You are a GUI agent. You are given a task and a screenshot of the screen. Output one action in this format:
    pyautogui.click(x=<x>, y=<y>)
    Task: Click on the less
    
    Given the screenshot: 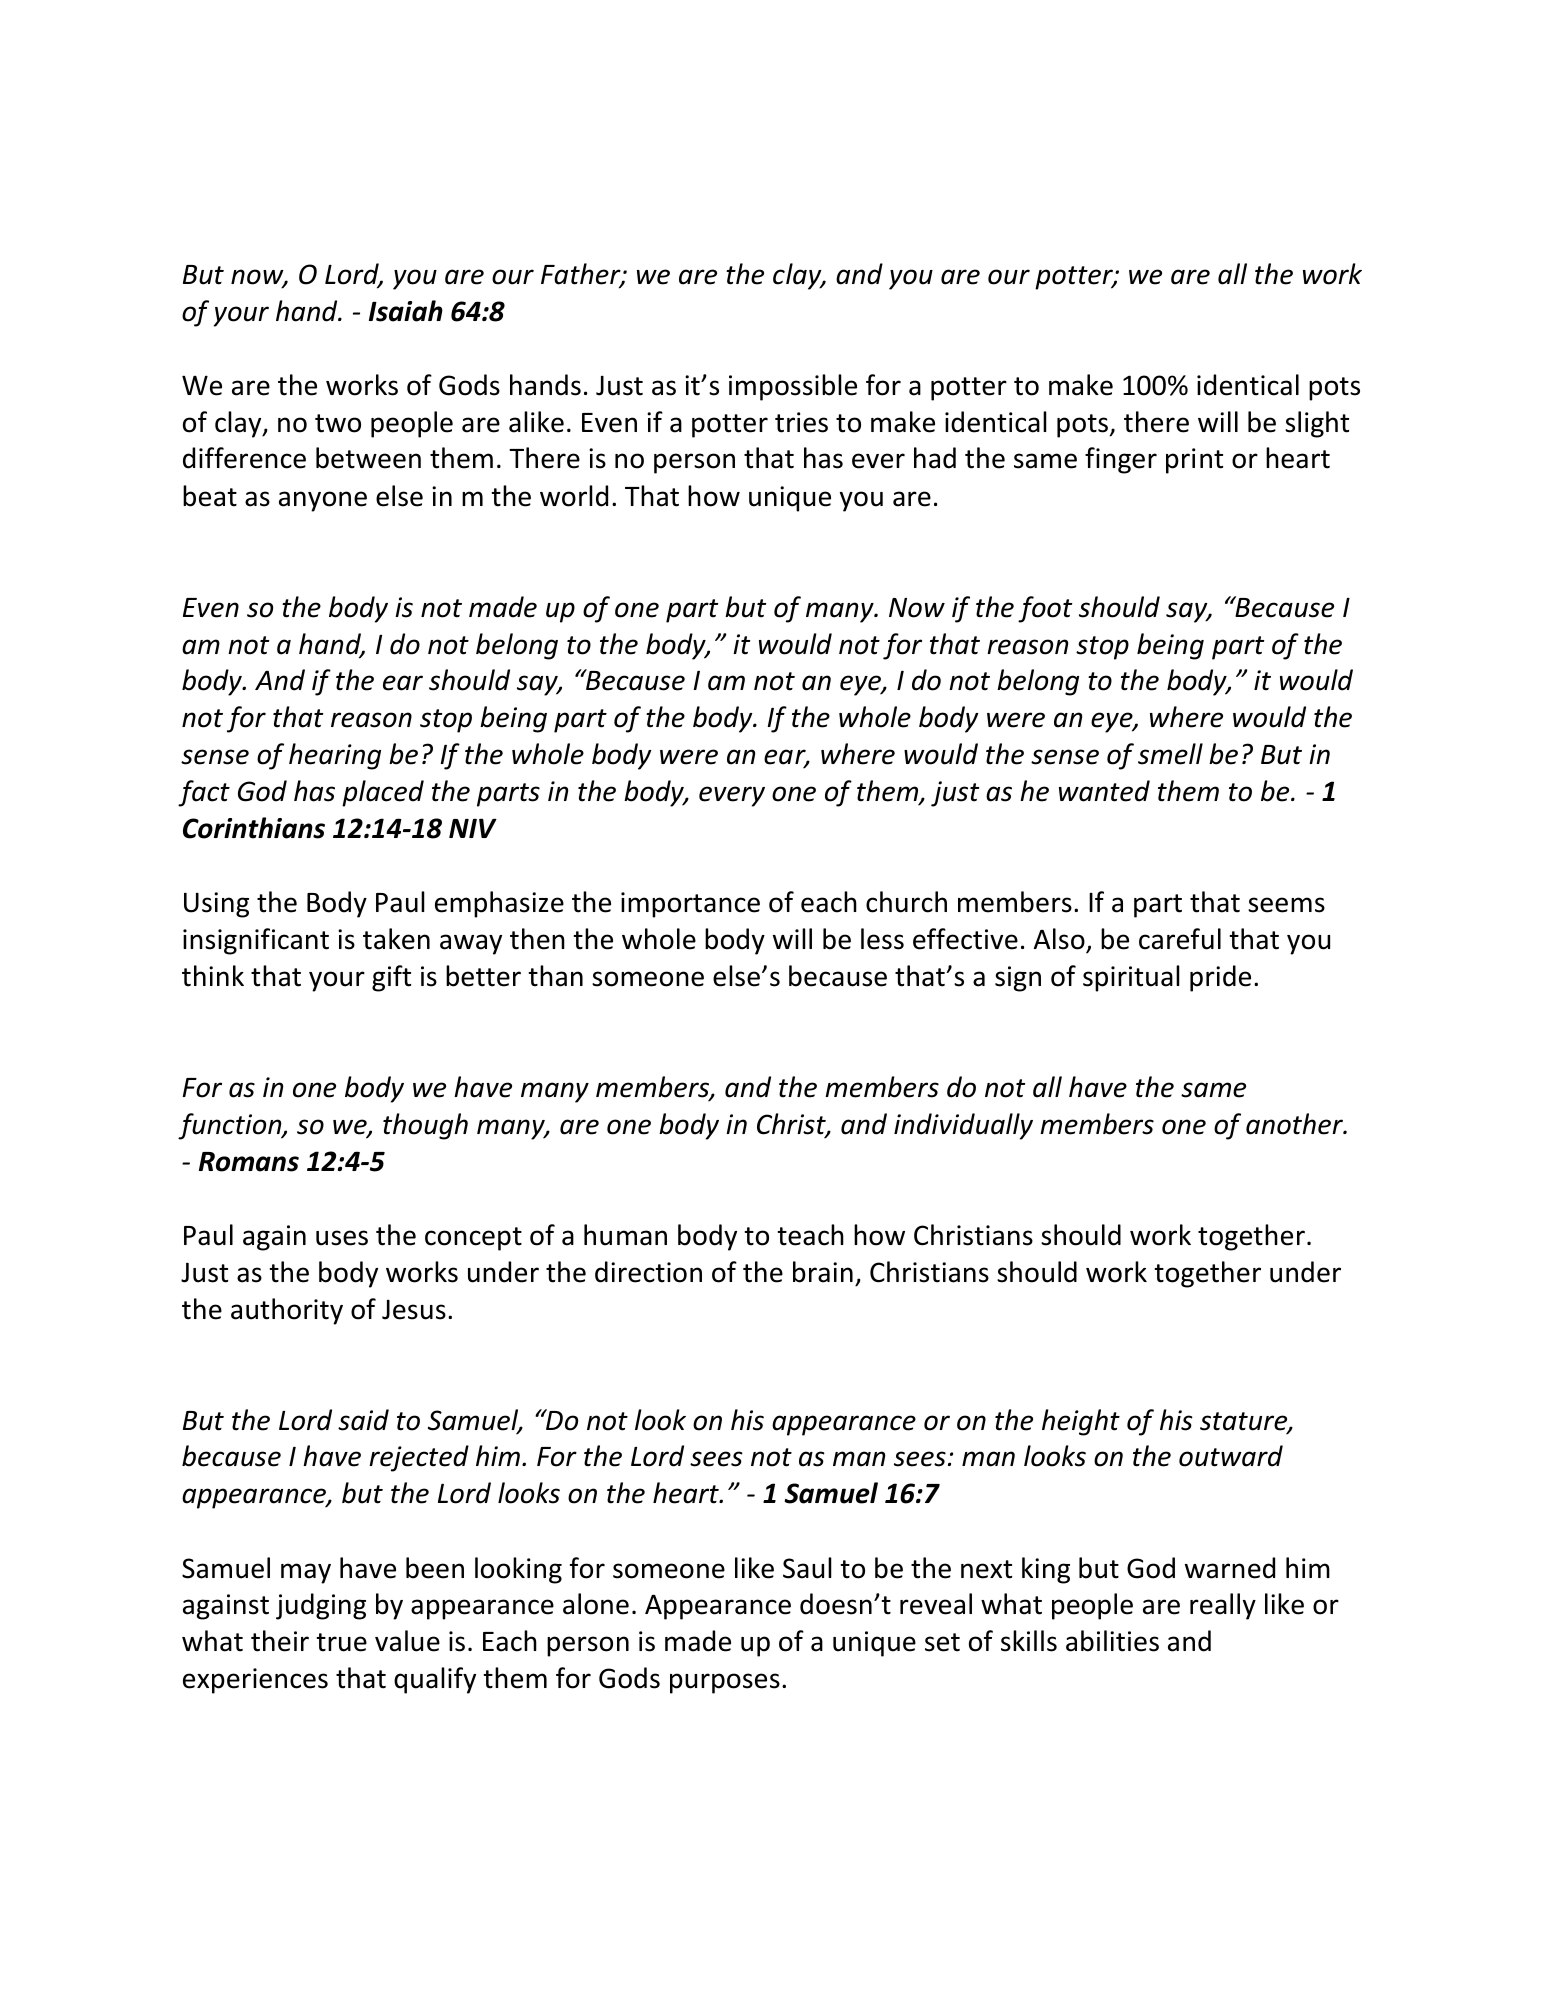 What is the action you would take?
    pyautogui.click(x=882, y=939)
